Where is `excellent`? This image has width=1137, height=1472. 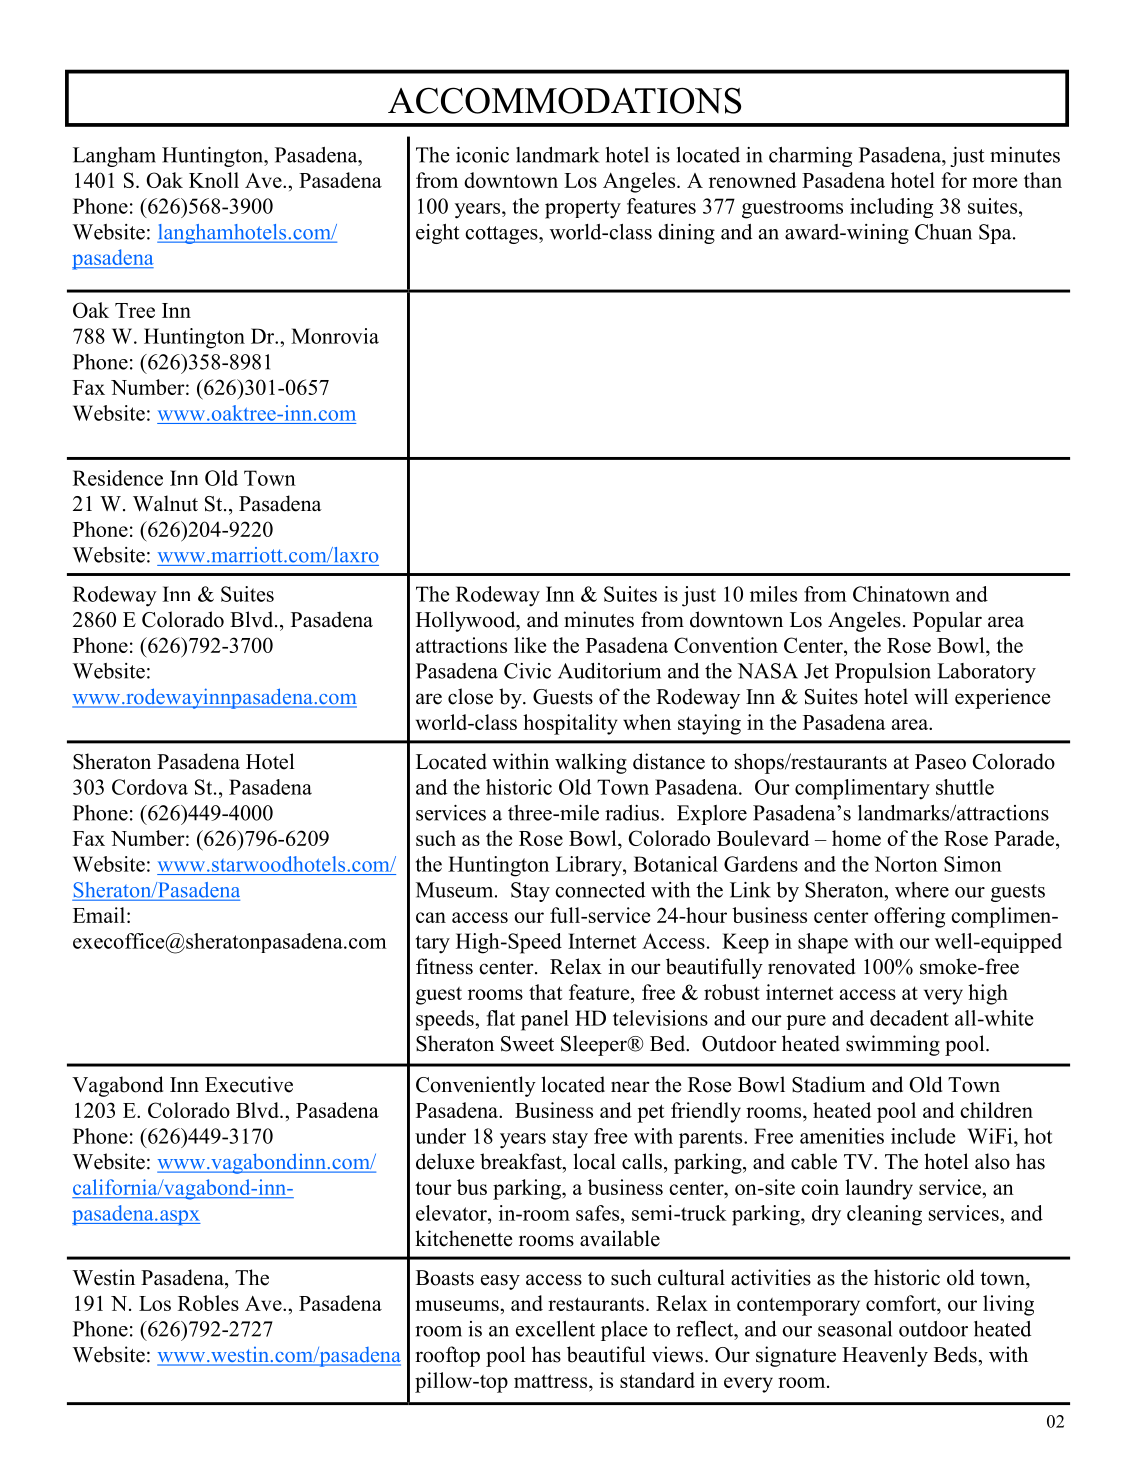 excellent is located at coordinates (555, 1329).
